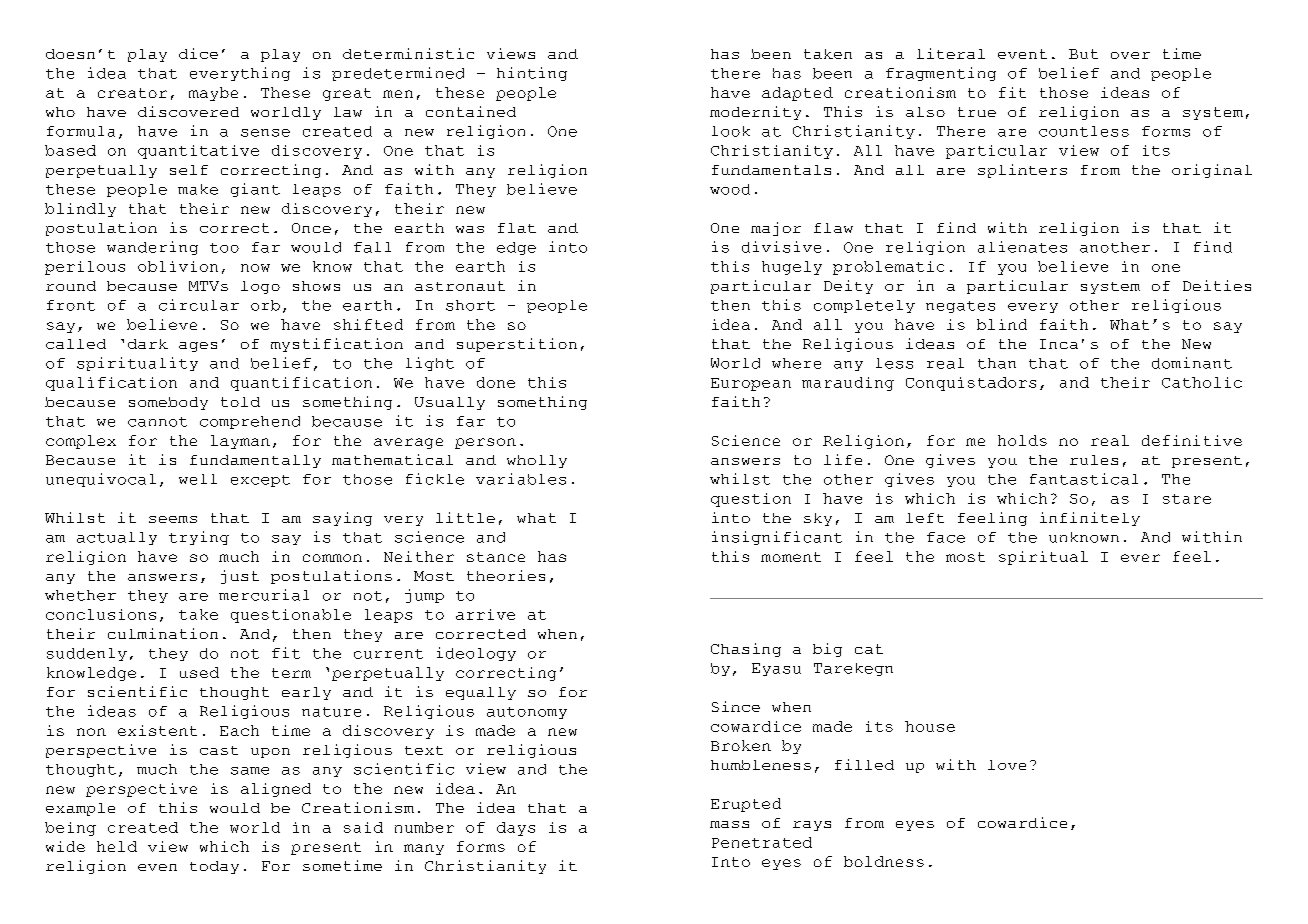 This screenshot has height=924, width=1308. What do you see at coordinates (1083, 54) in the screenshot?
I see `But` at bounding box center [1083, 54].
